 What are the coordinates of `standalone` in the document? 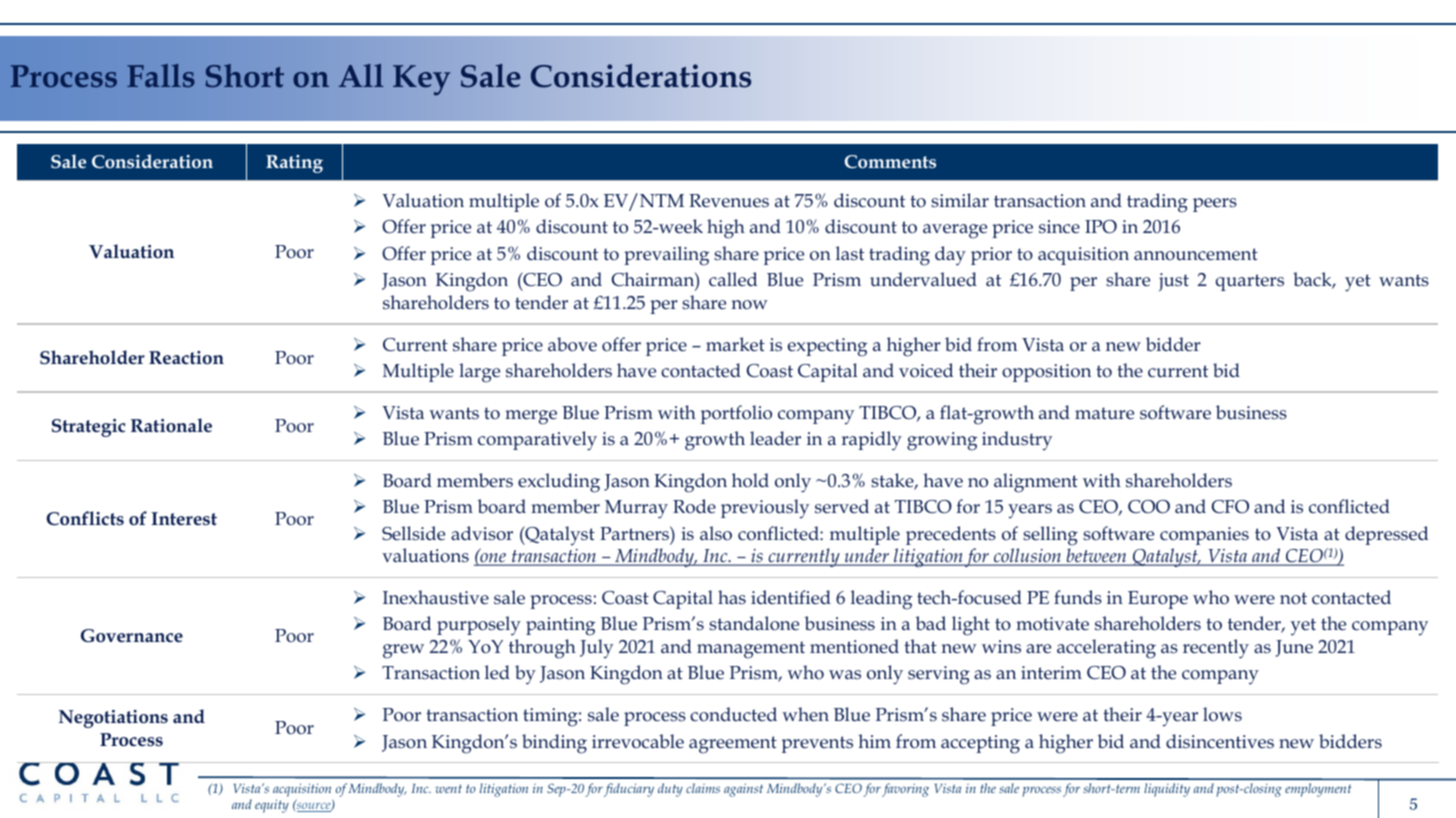 It's located at (754, 623).
